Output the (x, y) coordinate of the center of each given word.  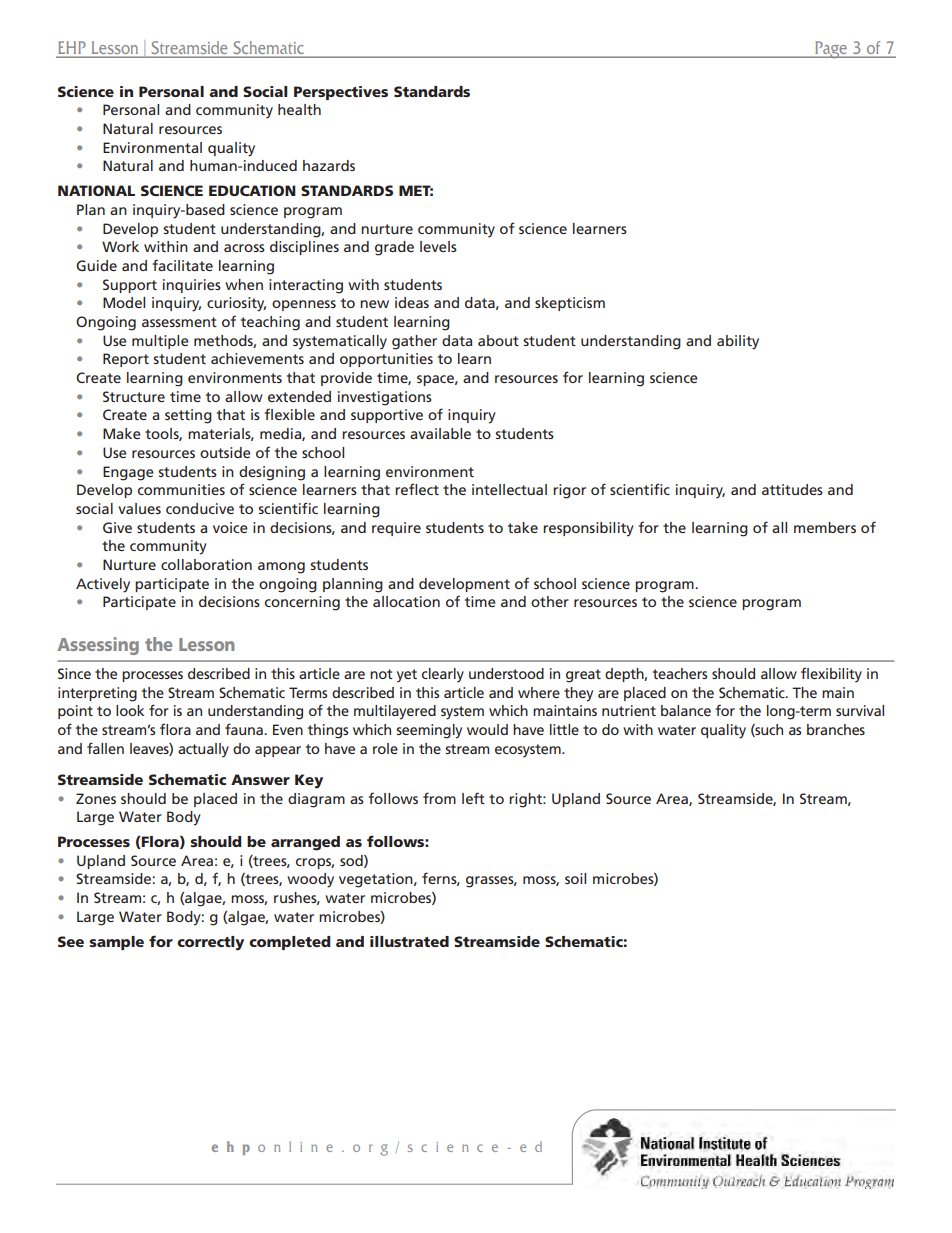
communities (181, 489)
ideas (412, 302)
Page (831, 50)
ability (738, 342)
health (299, 109)
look (130, 710)
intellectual (509, 489)
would (487, 729)
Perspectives (341, 93)
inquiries (192, 286)
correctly (210, 943)
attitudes (792, 489)
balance (686, 710)
